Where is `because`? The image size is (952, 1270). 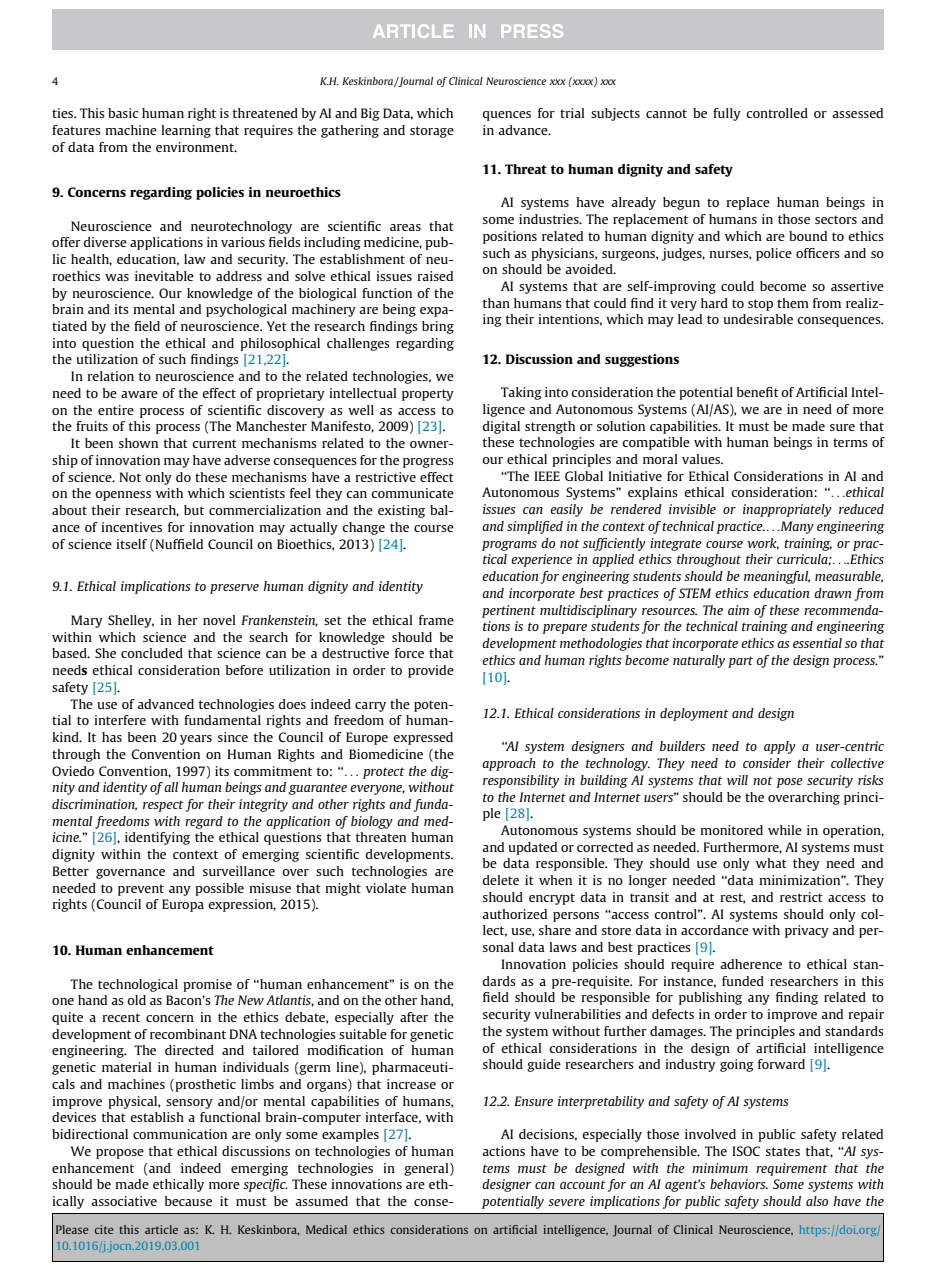 because is located at coordinates (188, 1201).
